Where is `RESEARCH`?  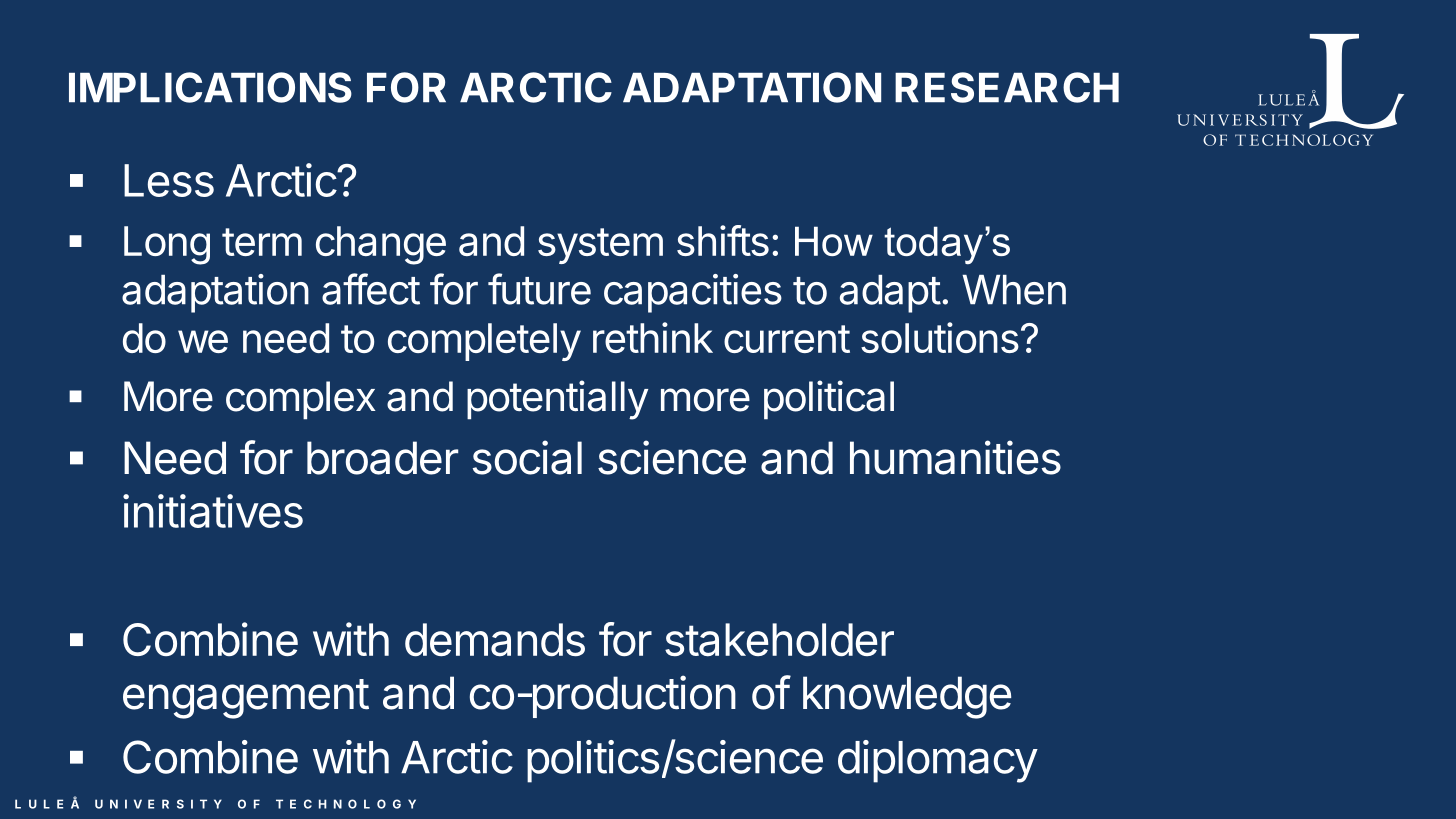
RESEARCH is located at coordinates (1007, 87).
